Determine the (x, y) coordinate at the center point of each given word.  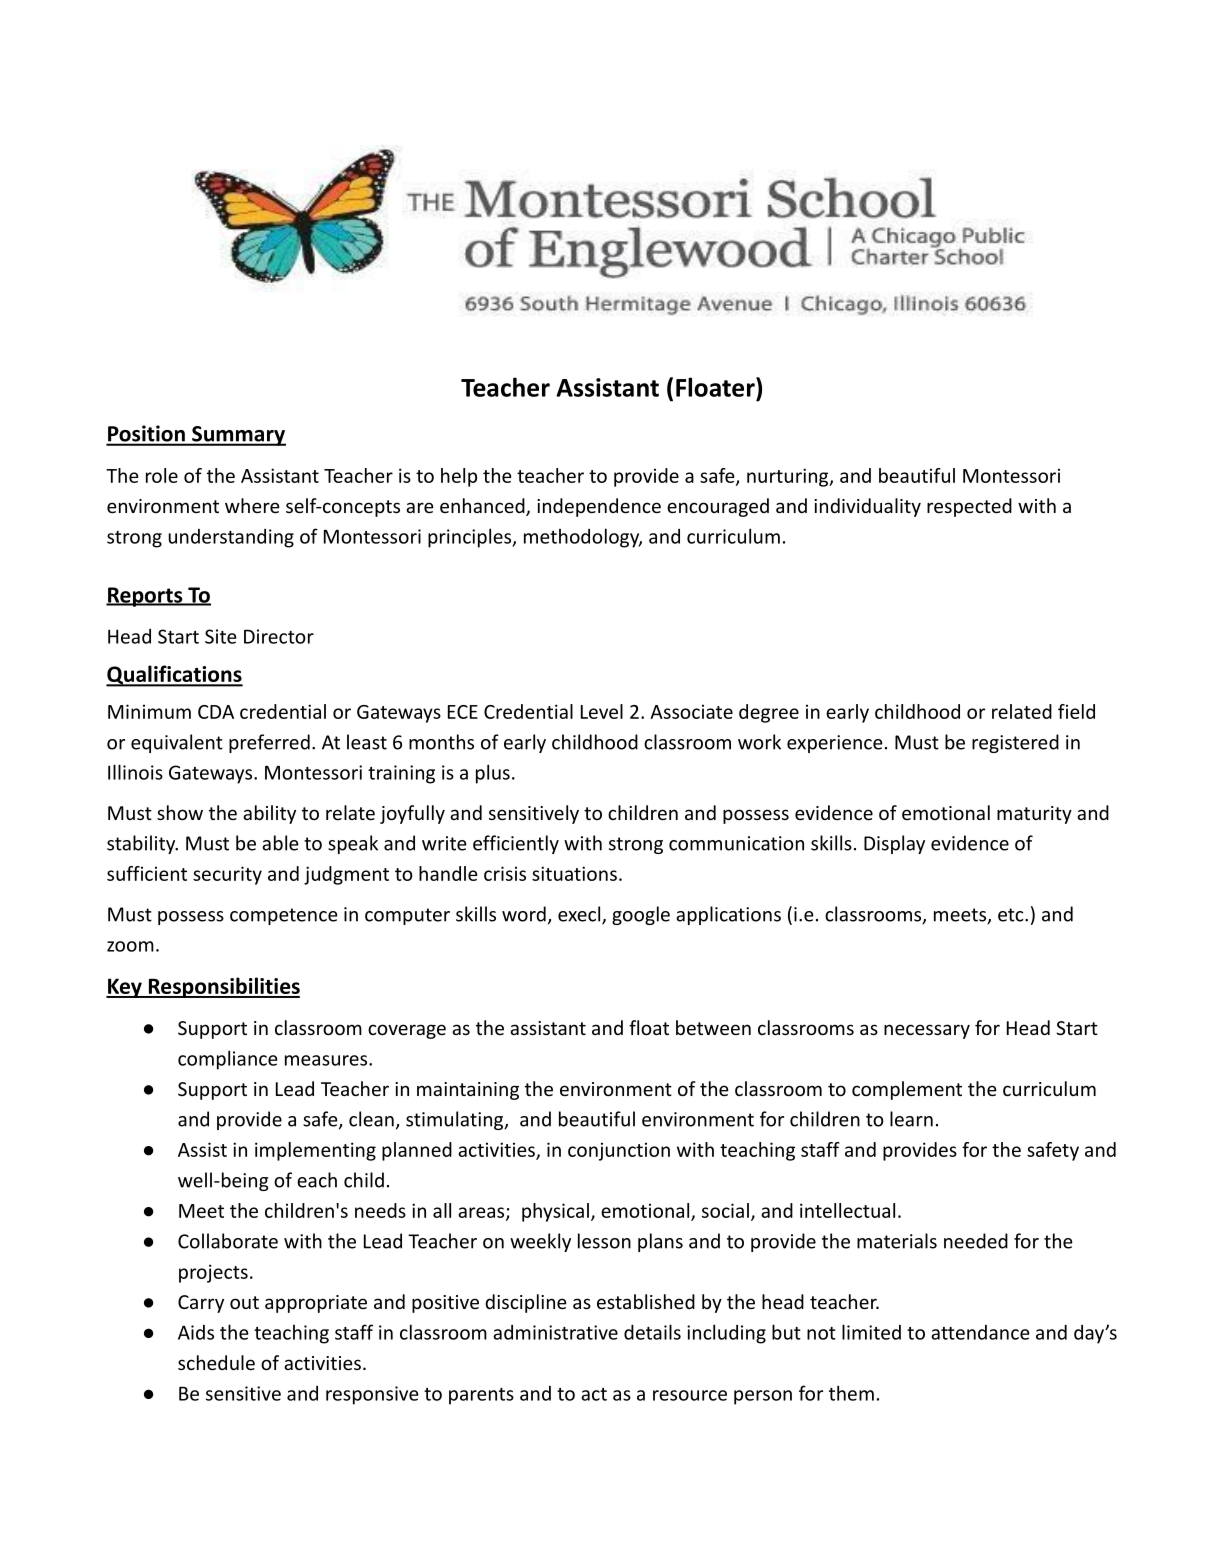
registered (1015, 743)
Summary (238, 436)
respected (969, 507)
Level (602, 711)
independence (599, 507)
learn (911, 1119)
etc (1012, 915)
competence (284, 916)
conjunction (619, 1151)
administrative (555, 1332)
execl (580, 915)
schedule (216, 1362)
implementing (315, 1151)
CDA (216, 712)
